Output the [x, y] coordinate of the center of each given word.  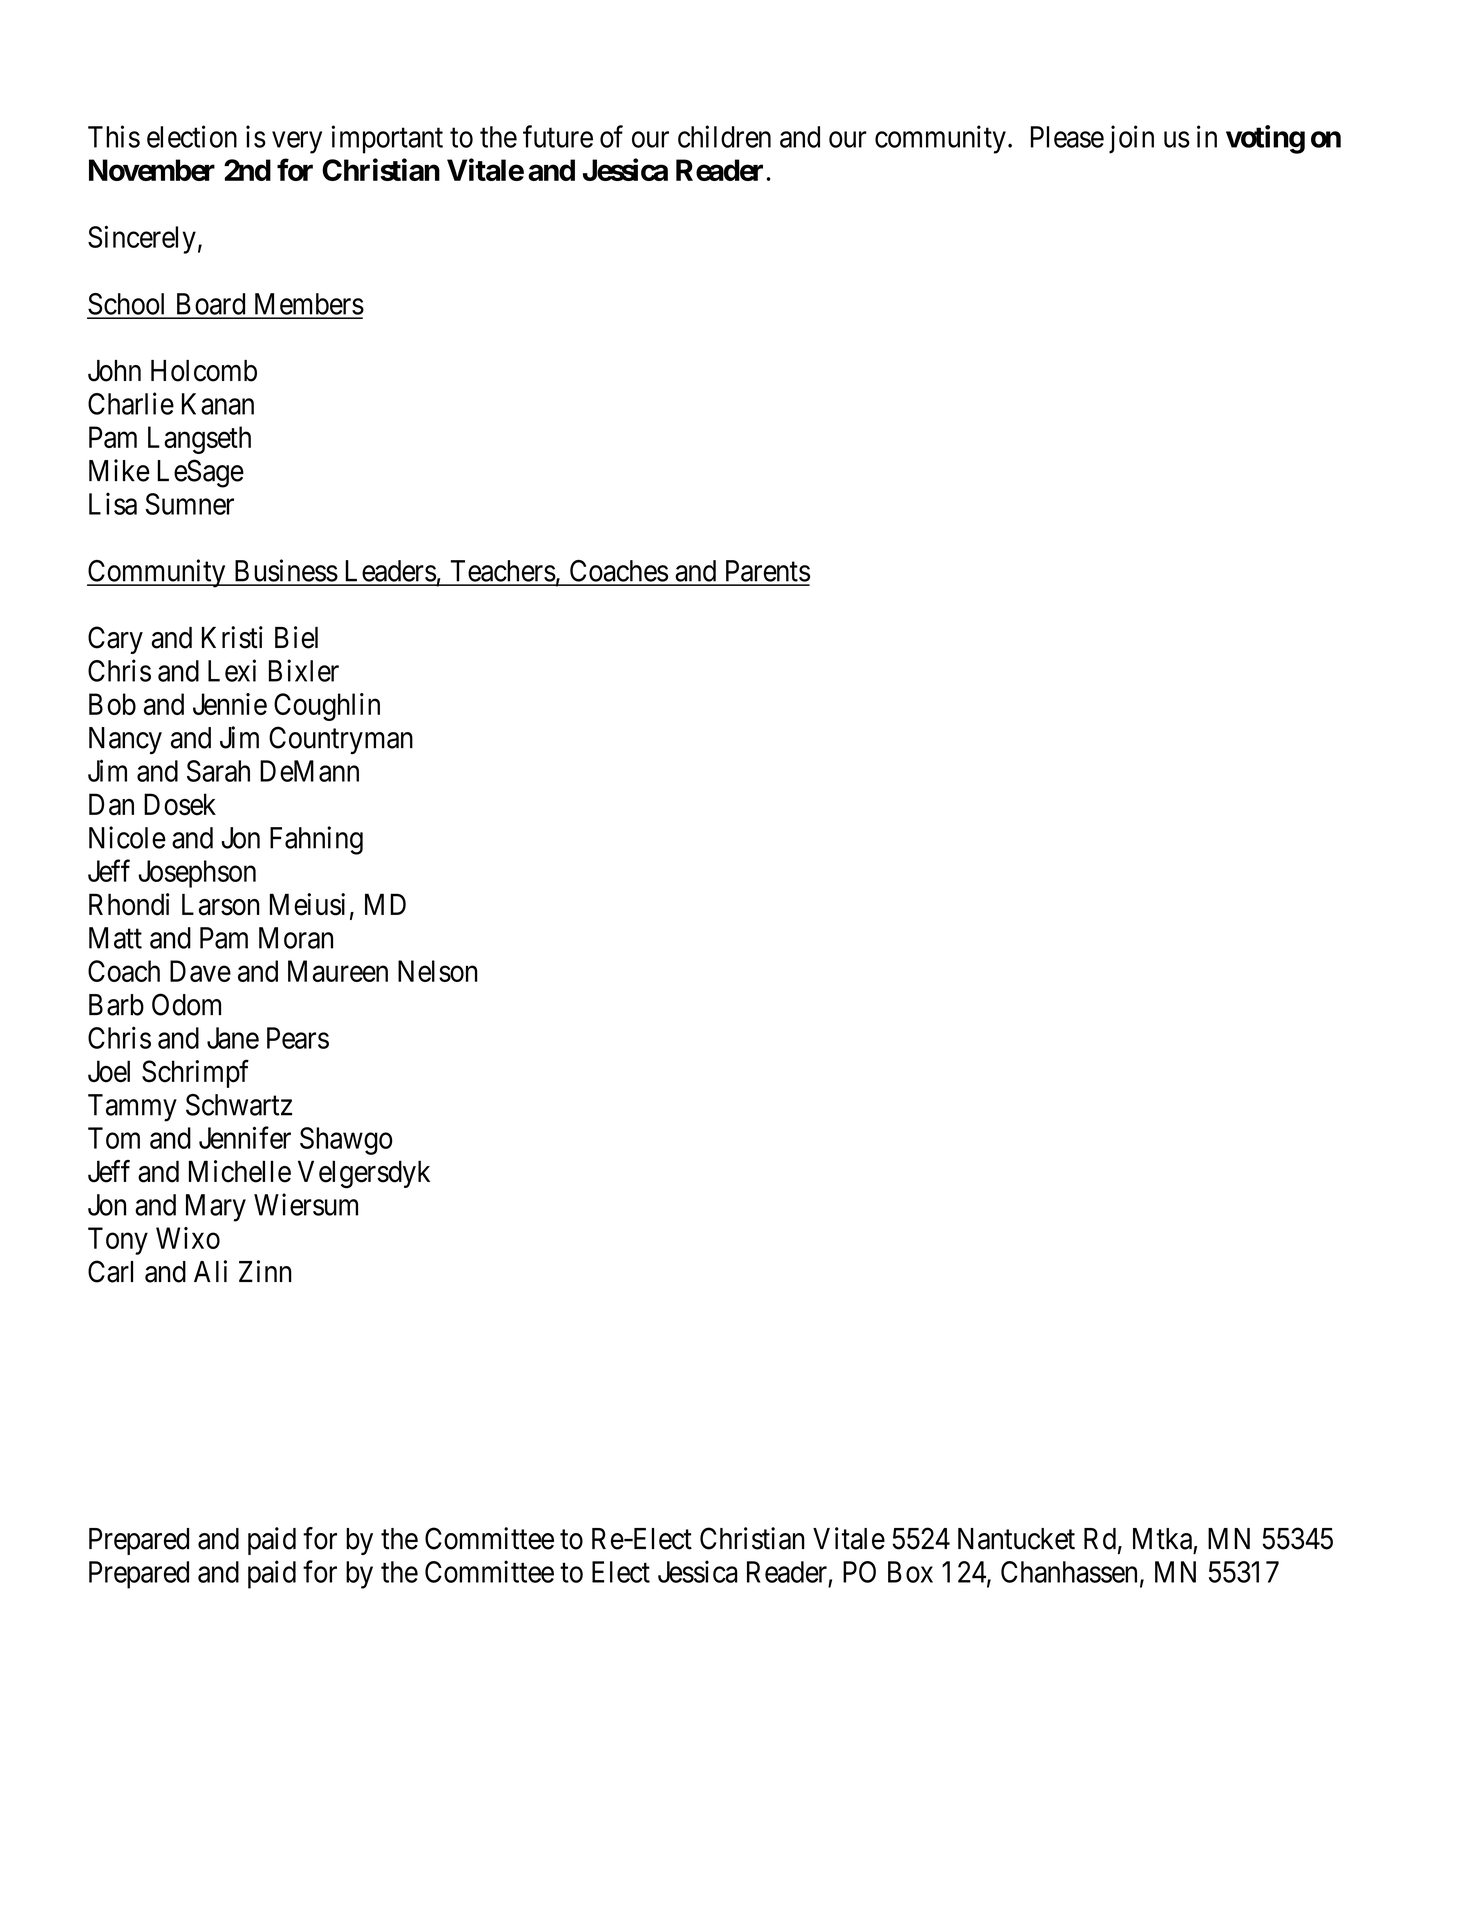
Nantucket [1016, 1539]
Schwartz [239, 1105]
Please [1067, 137]
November [152, 170]
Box [910, 1572]
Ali [210, 1271]
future [558, 136]
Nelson [438, 971]
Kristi [232, 637]
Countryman [341, 740]
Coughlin [327, 707]
